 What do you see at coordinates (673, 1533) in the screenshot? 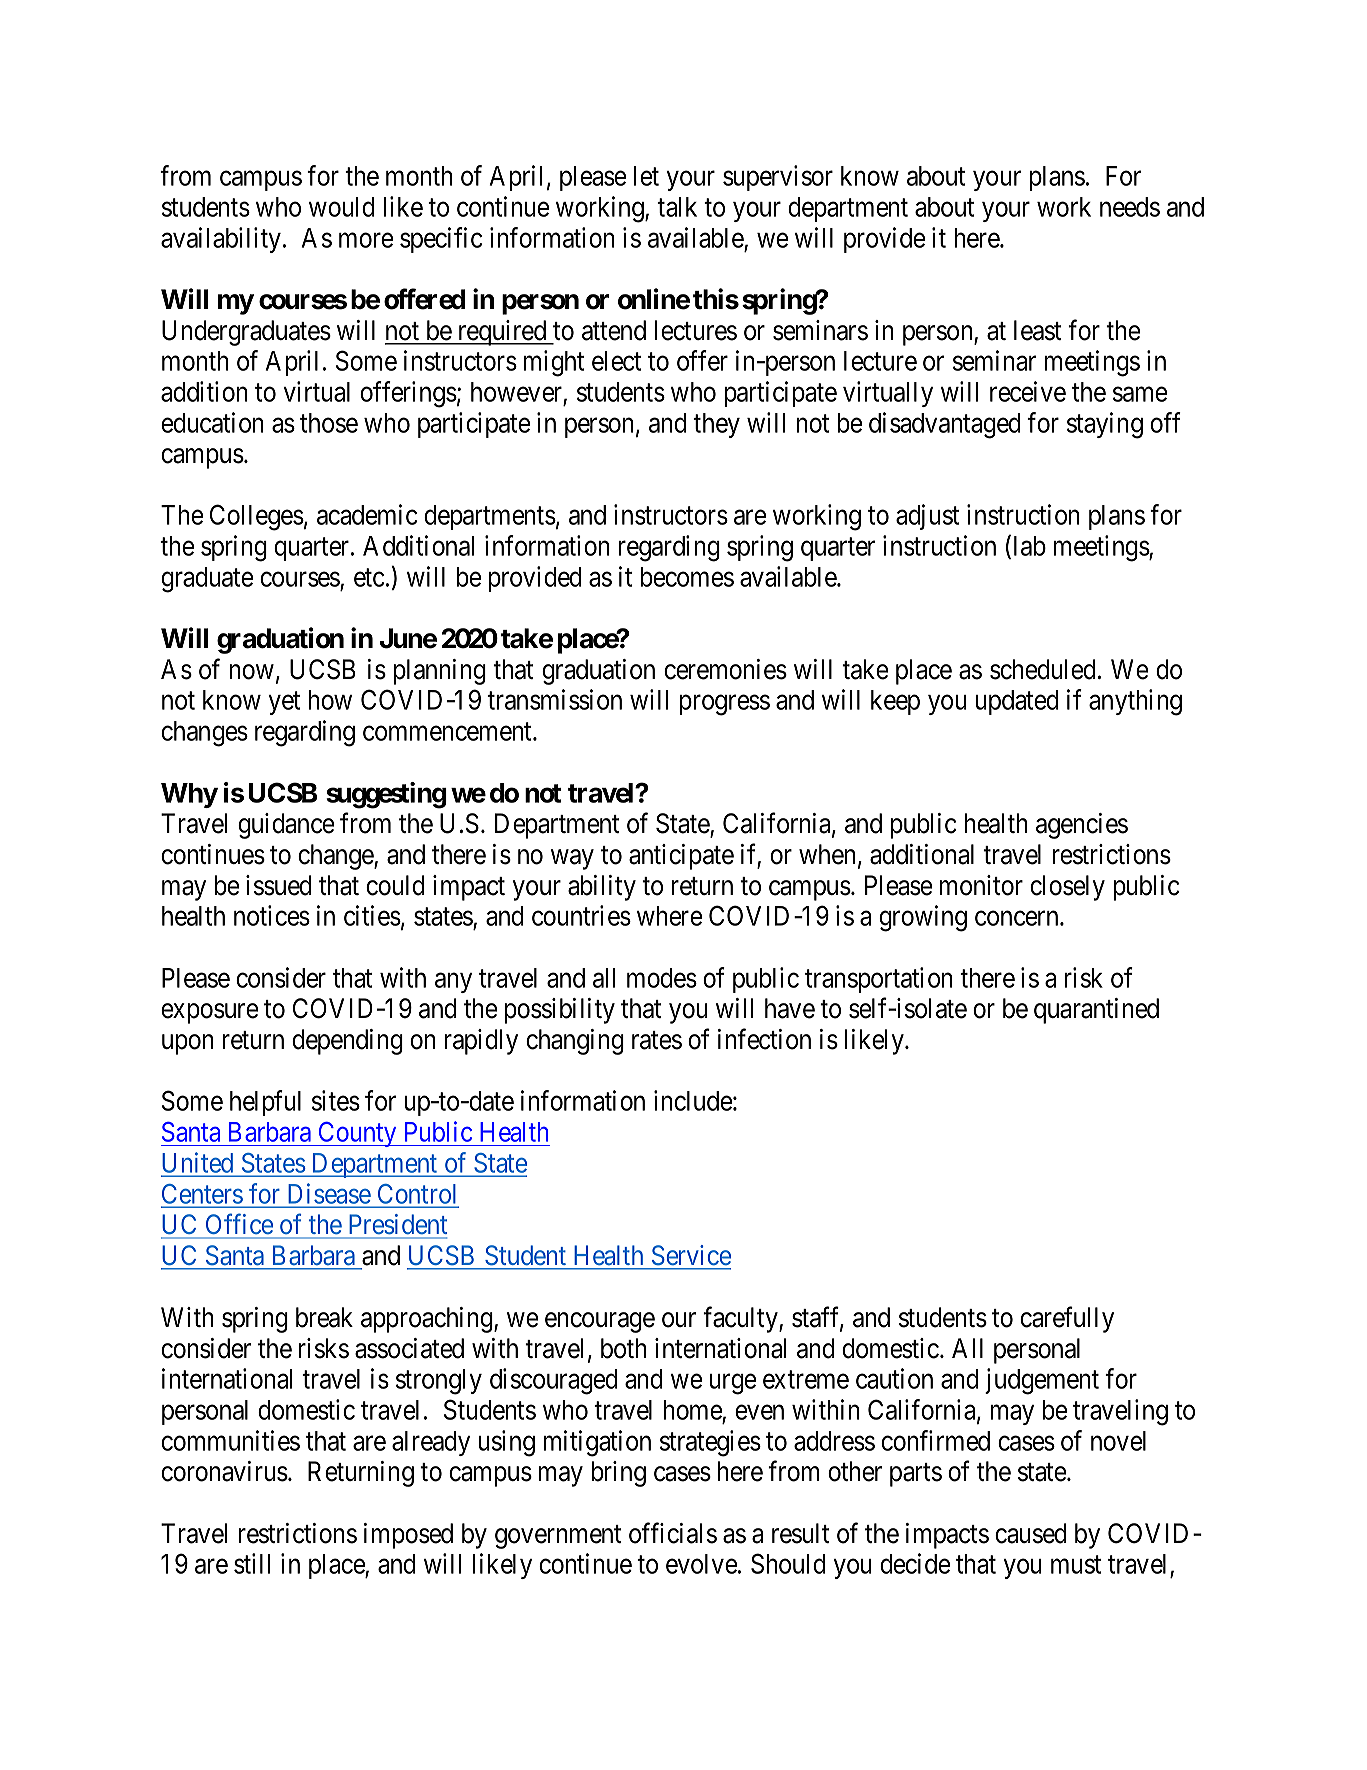
I see `officials` at bounding box center [673, 1533].
